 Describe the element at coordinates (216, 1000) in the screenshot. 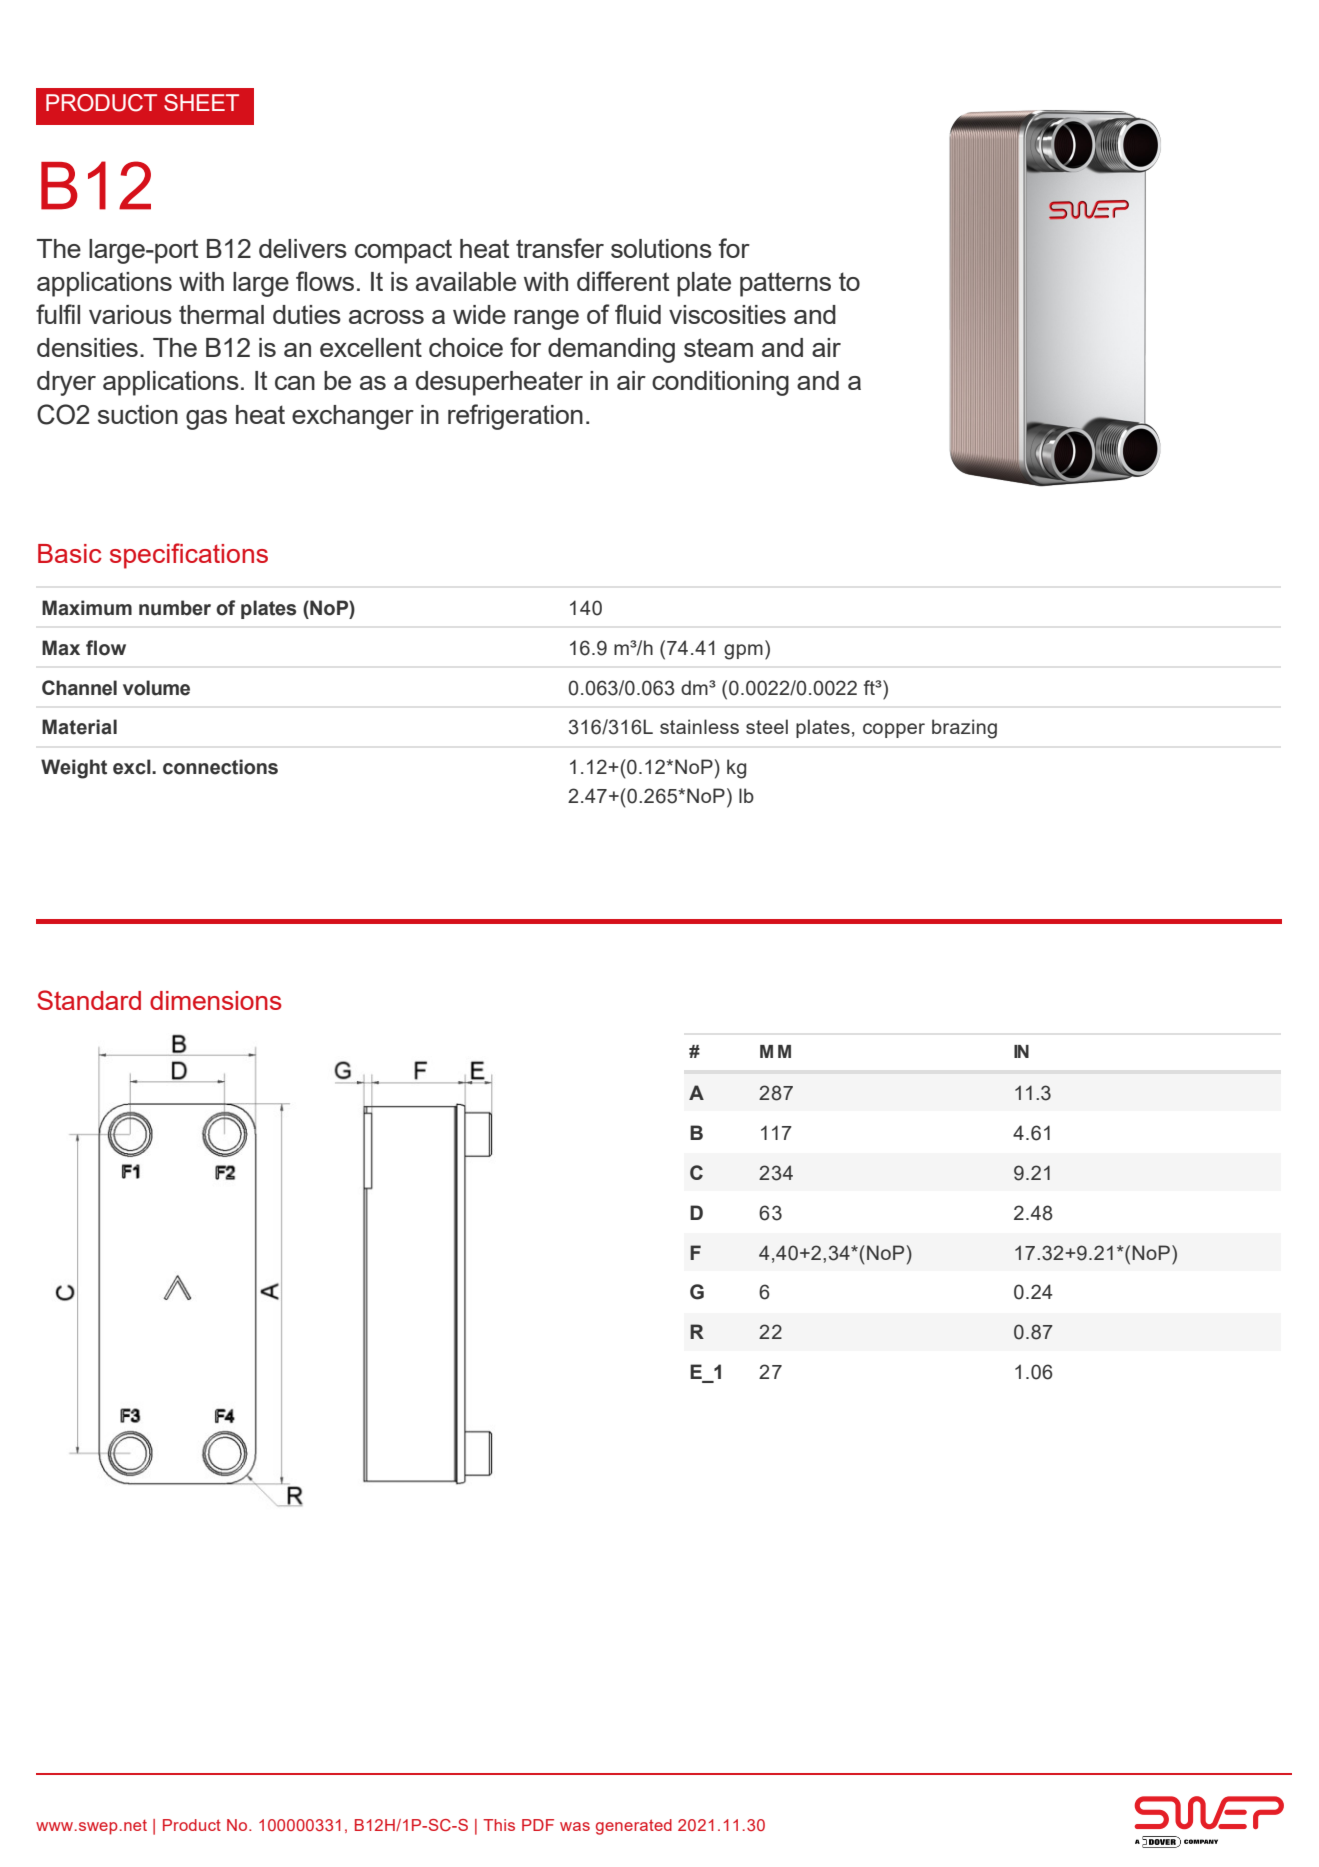

I see `dimensions` at that location.
